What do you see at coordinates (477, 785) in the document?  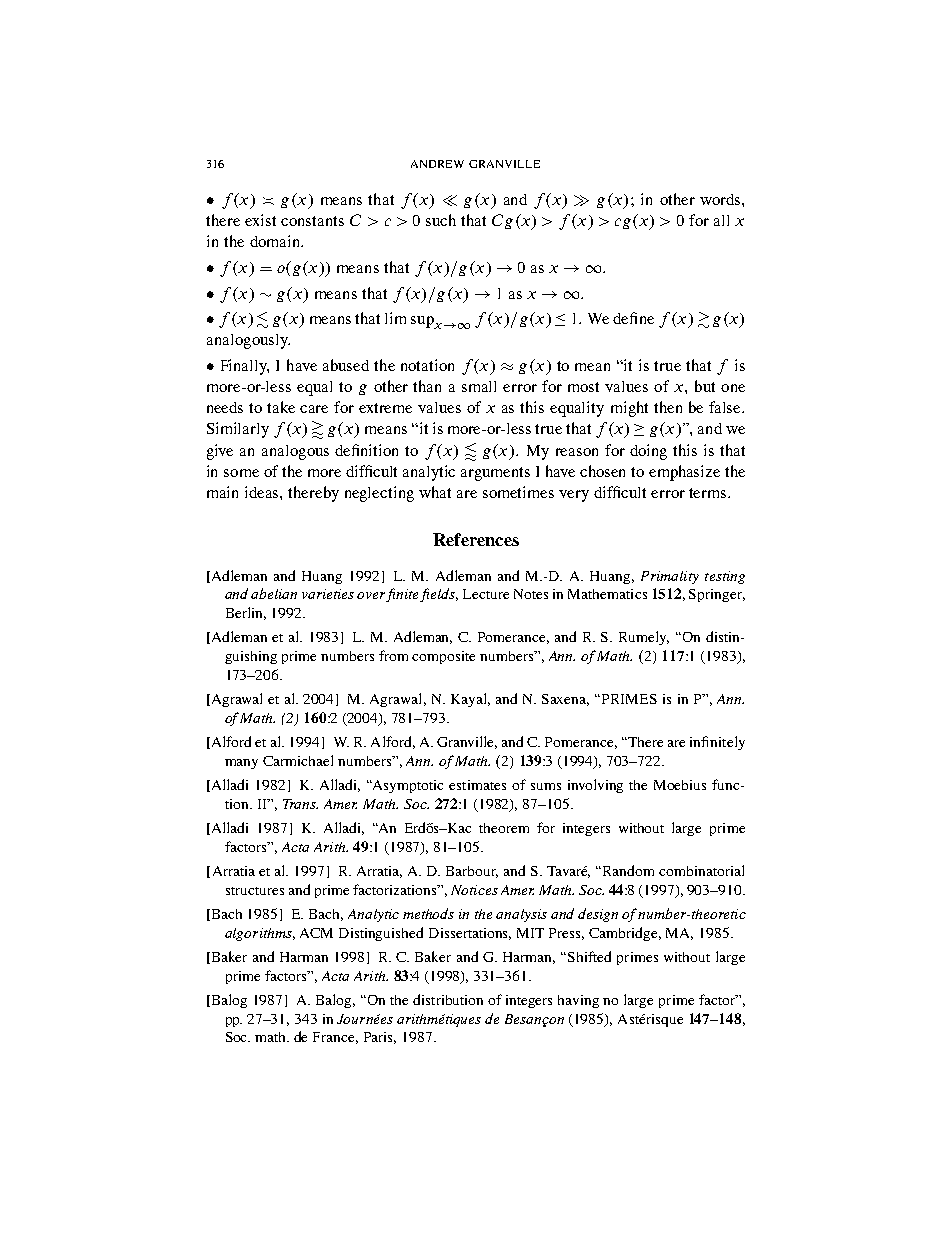 I see `estimates` at bounding box center [477, 785].
